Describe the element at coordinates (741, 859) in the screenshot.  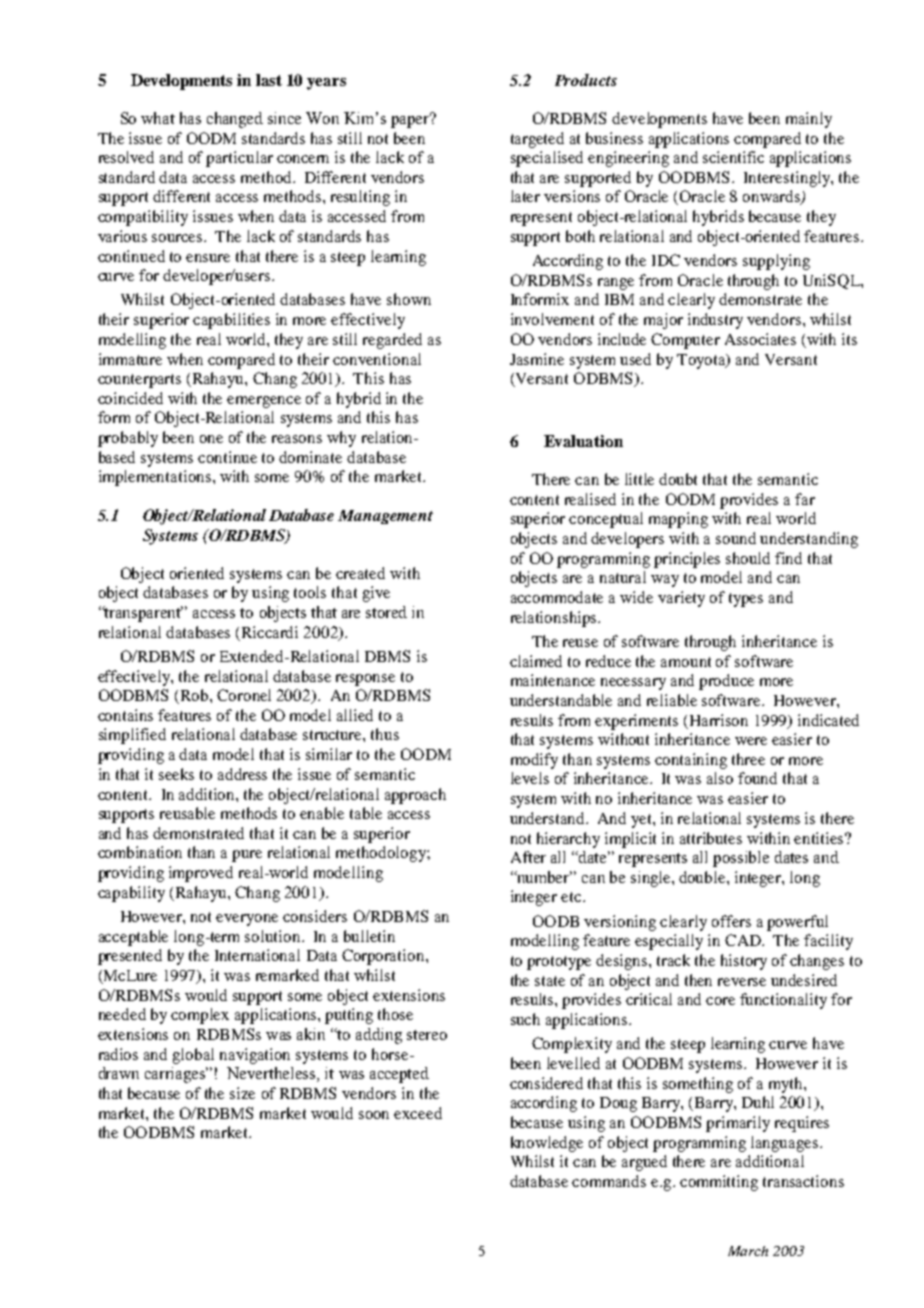
I see `possible` at that location.
